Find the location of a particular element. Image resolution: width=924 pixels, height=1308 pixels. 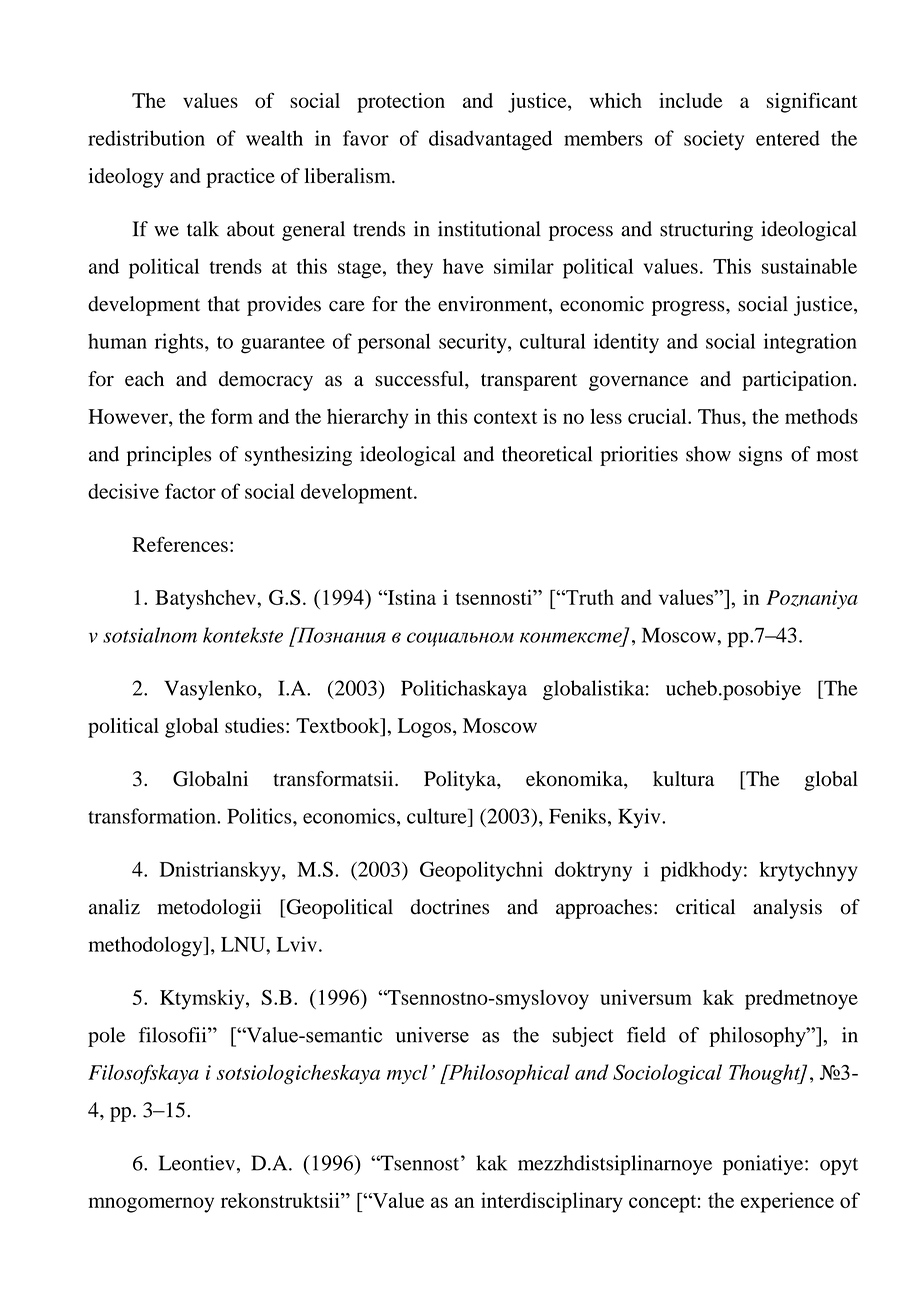

studies is located at coordinates (254, 725).
